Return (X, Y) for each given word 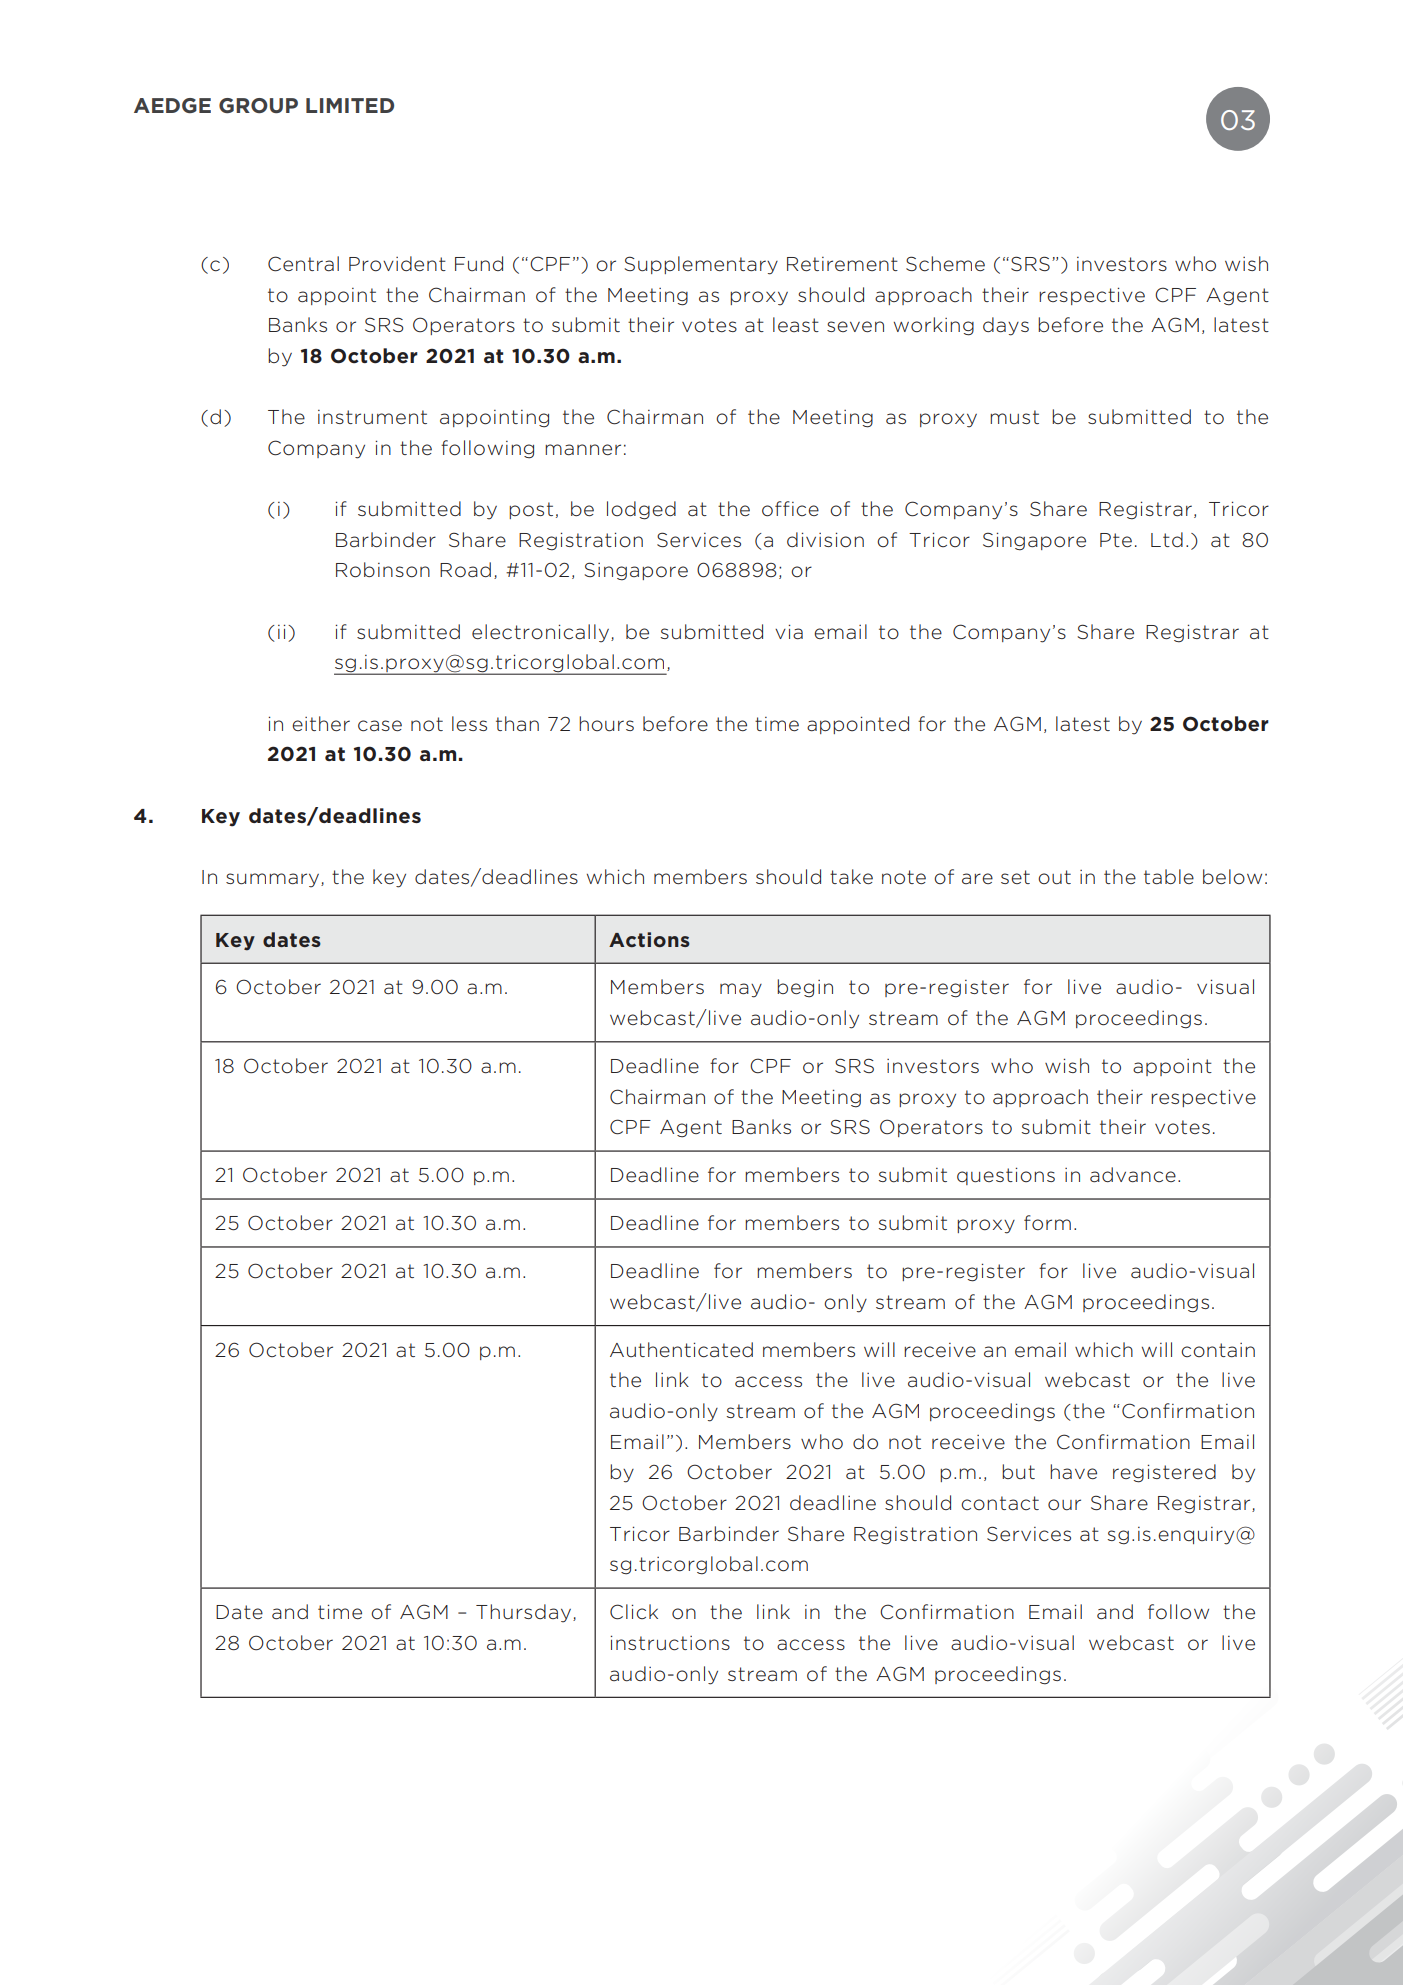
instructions (670, 1643)
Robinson (383, 570)
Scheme (945, 264)
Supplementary (701, 265)
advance (1133, 1174)
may (741, 990)
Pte (1116, 540)
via (789, 631)
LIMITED (350, 105)
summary (274, 880)
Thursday (525, 1613)
